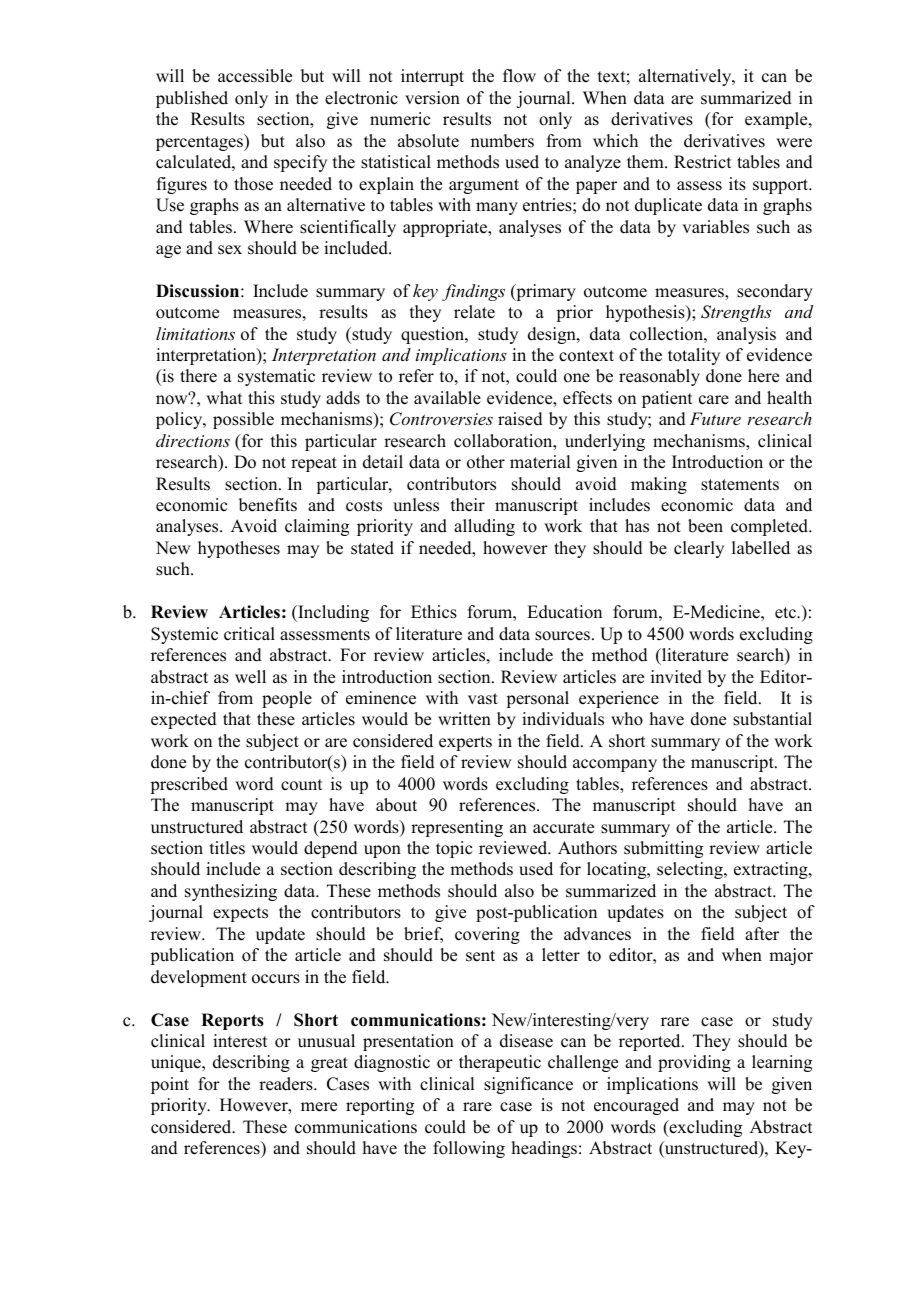 The image size is (924, 1308). What do you see at coordinates (434, 612) in the image?
I see `Ethics` at bounding box center [434, 612].
